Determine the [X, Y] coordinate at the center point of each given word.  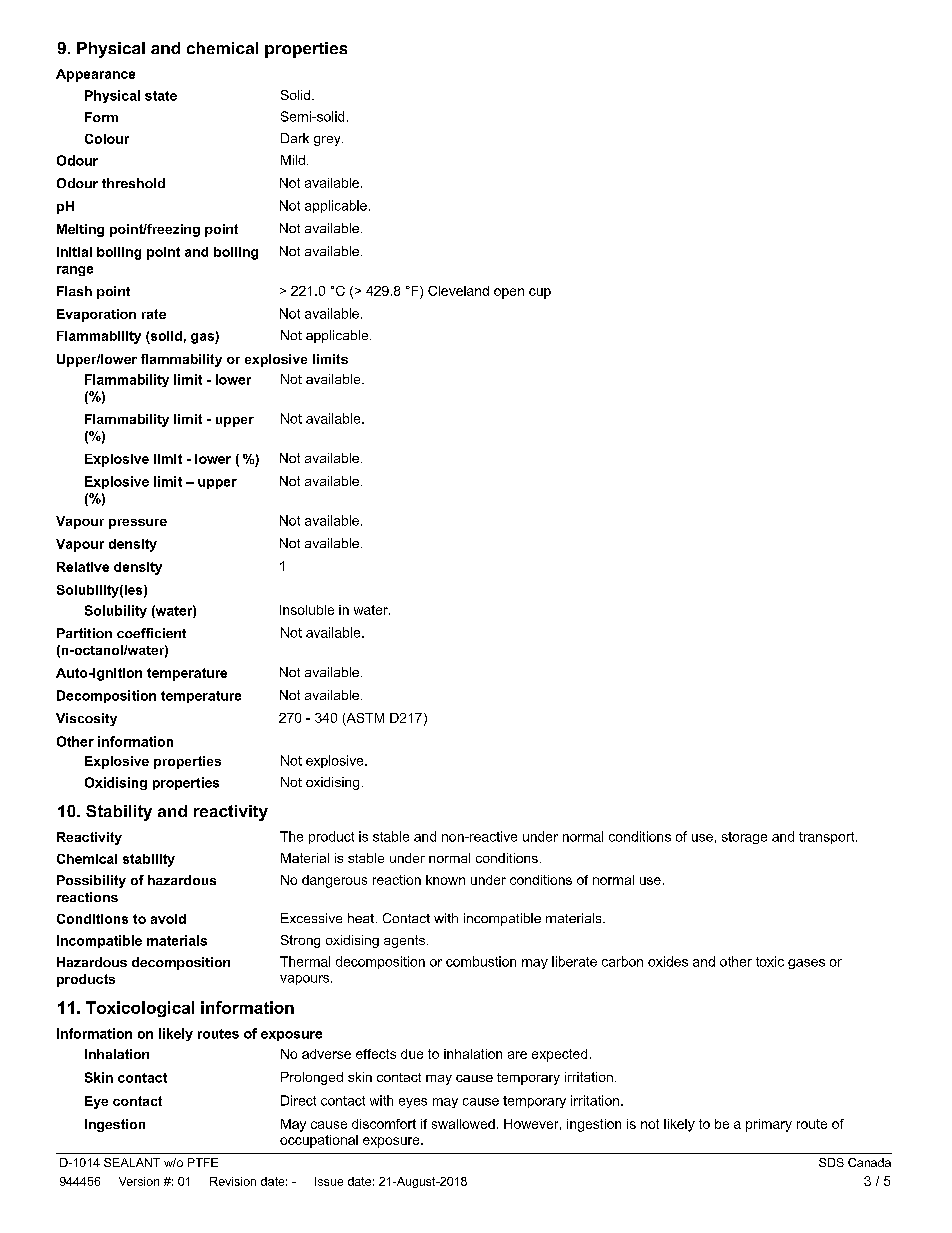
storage [744, 838]
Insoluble [307, 610]
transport [828, 838]
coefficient [151, 633]
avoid [168, 919]
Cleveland [458, 291]
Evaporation [96, 315]
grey [328, 141]
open [509, 293]
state [161, 96]
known [445, 880]
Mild [293, 160]
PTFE [203, 1162]
